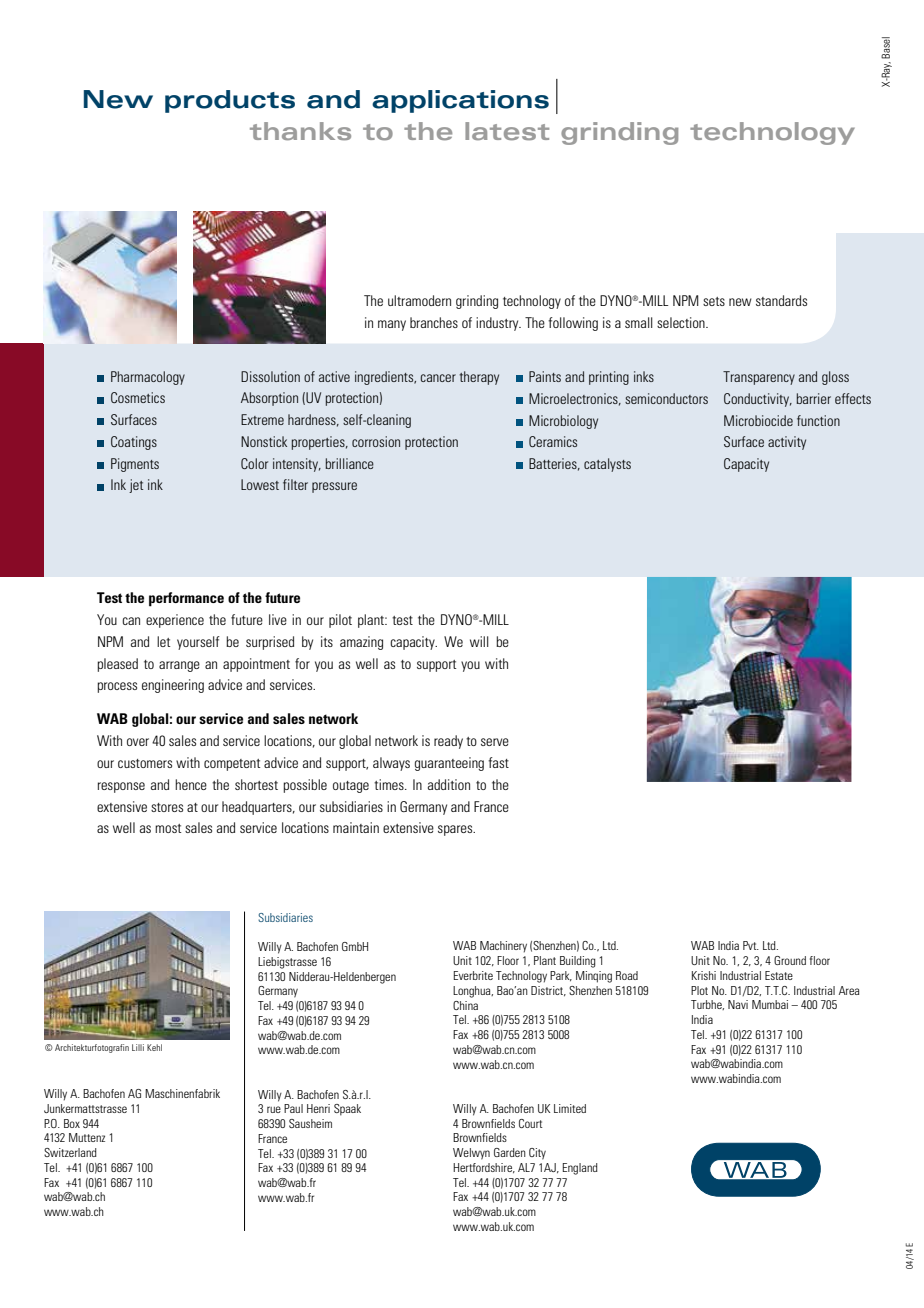 The image size is (924, 1308). I want to click on applications, so click(460, 101).
